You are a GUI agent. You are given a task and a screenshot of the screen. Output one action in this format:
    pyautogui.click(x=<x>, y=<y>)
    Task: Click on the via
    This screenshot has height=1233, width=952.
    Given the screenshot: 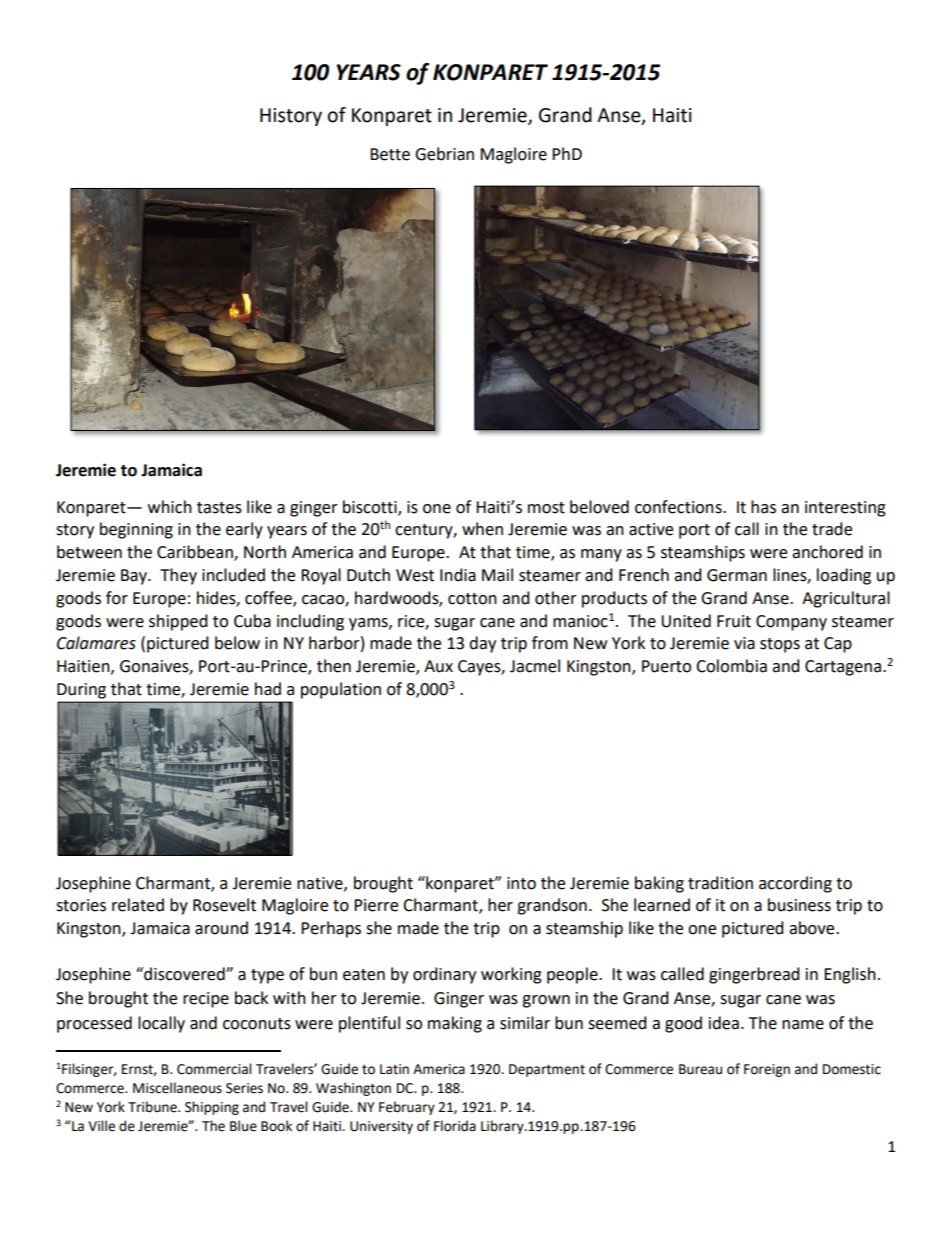 What is the action you would take?
    pyautogui.click(x=744, y=643)
